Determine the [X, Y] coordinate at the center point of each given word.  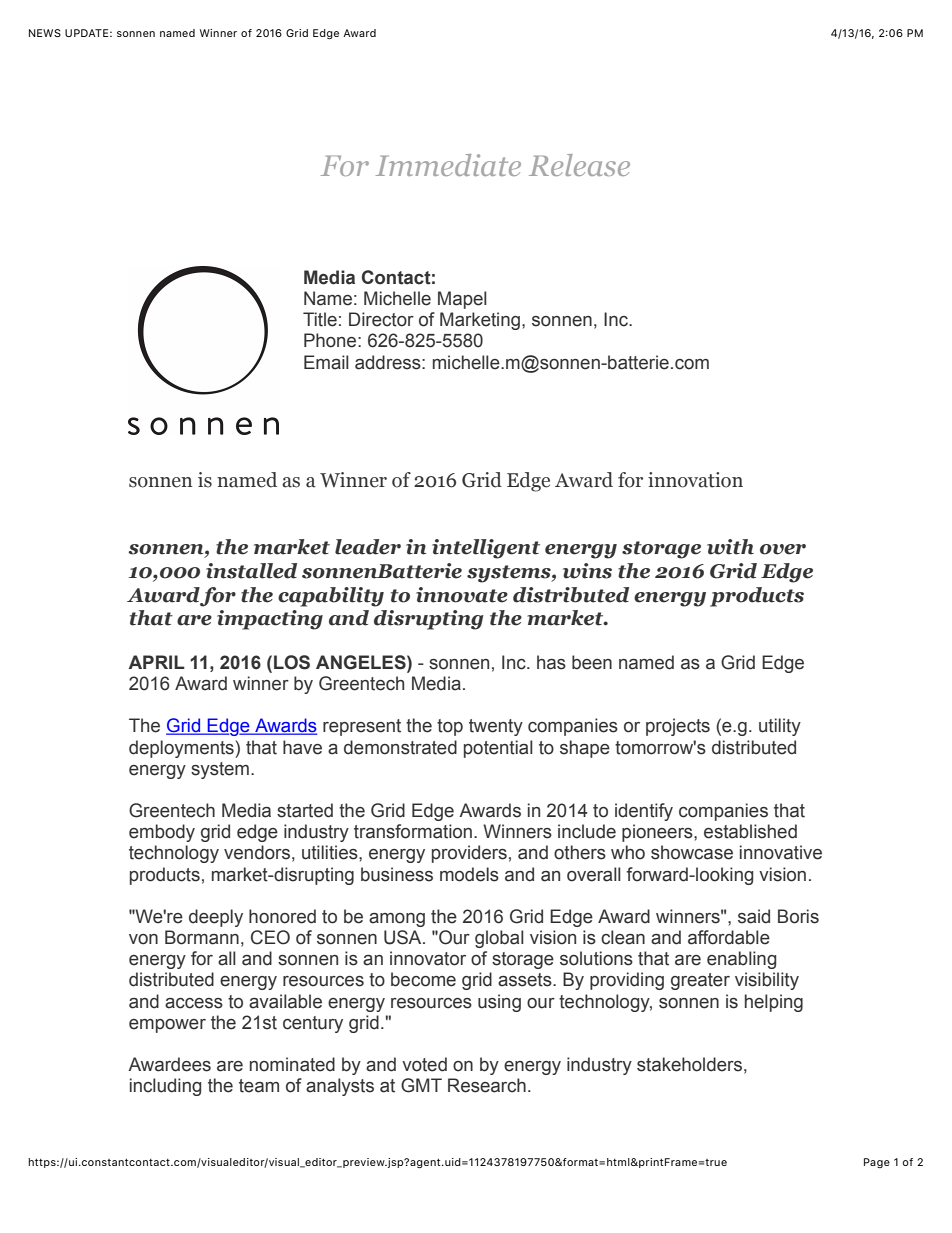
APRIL [156, 662]
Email [326, 362]
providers [469, 854]
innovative [781, 852]
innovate [462, 595]
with [730, 547]
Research [487, 1085]
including [165, 1087]
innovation [695, 480]
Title [320, 319]
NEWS [45, 33]
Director [381, 319]
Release [579, 165]
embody [162, 833]
